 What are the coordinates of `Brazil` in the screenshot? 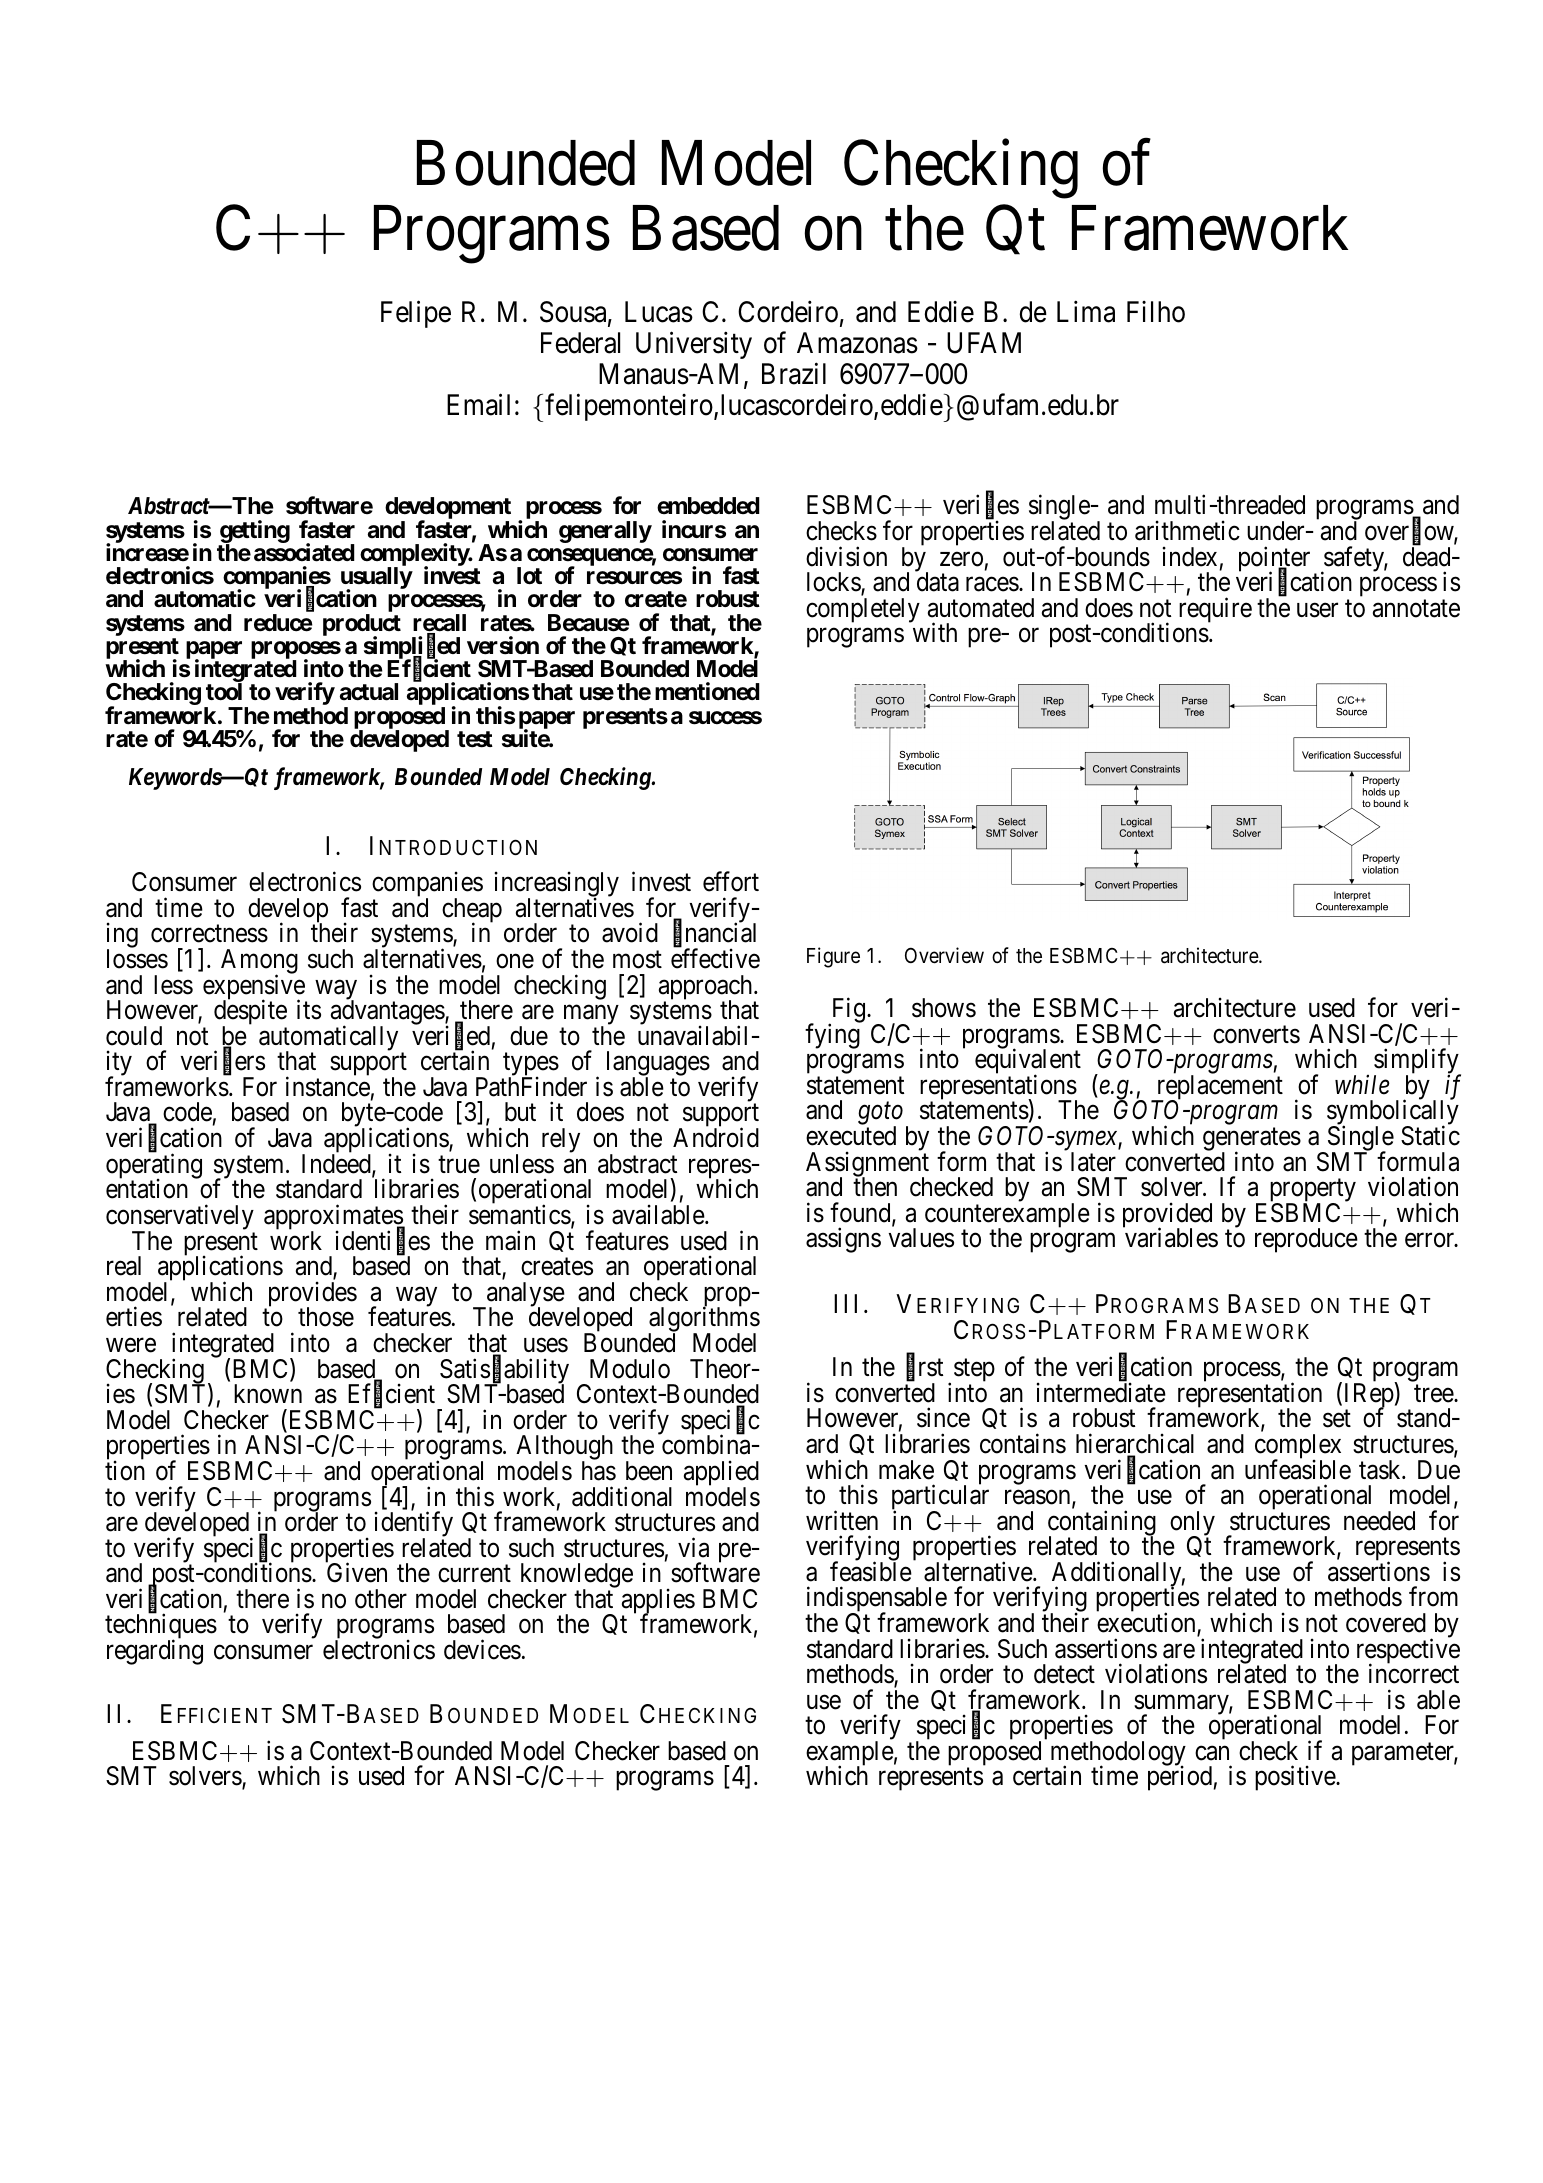 It's located at (794, 374).
